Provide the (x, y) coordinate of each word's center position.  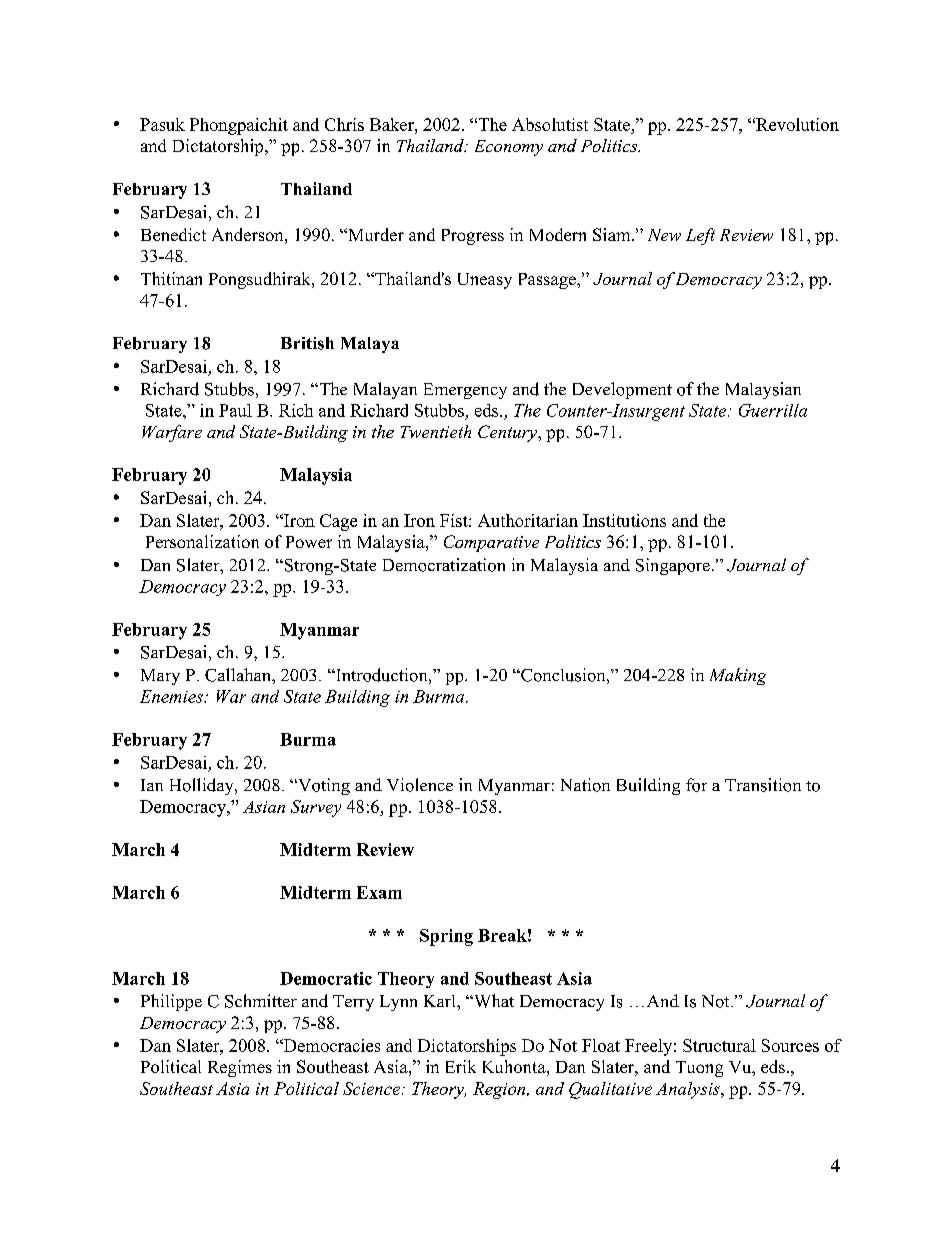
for (696, 785)
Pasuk (162, 124)
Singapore (673, 566)
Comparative (491, 543)
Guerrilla (773, 410)
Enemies (172, 696)
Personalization (202, 541)
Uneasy (485, 281)
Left (700, 236)
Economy (509, 148)
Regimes (240, 1068)
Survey (316, 808)
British (307, 343)
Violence (420, 785)
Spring (446, 937)
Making (738, 676)
